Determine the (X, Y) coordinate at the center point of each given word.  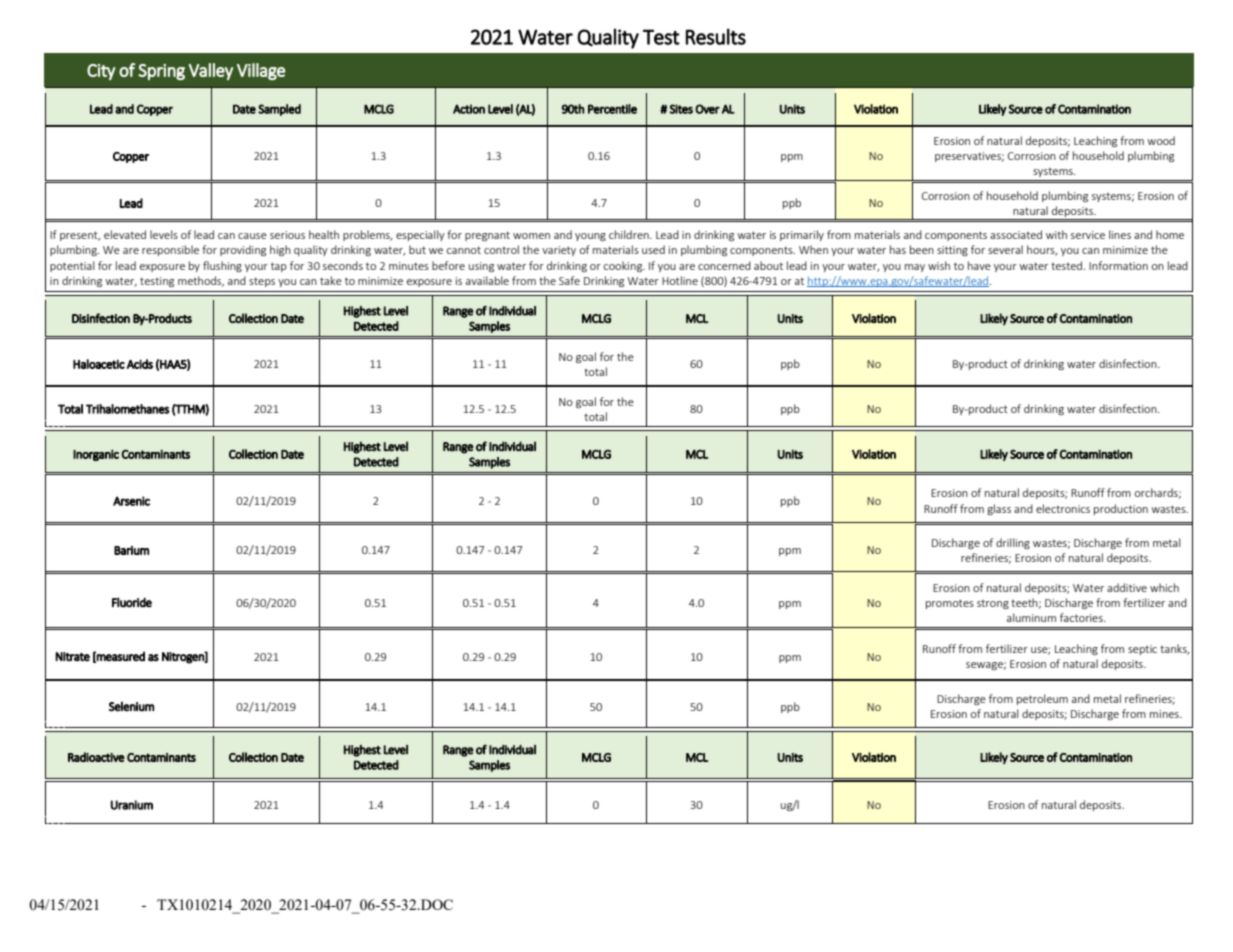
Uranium (132, 805)
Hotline (680, 280)
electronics (1063, 508)
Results (716, 36)
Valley (211, 71)
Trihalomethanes (127, 409)
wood (1161, 140)
